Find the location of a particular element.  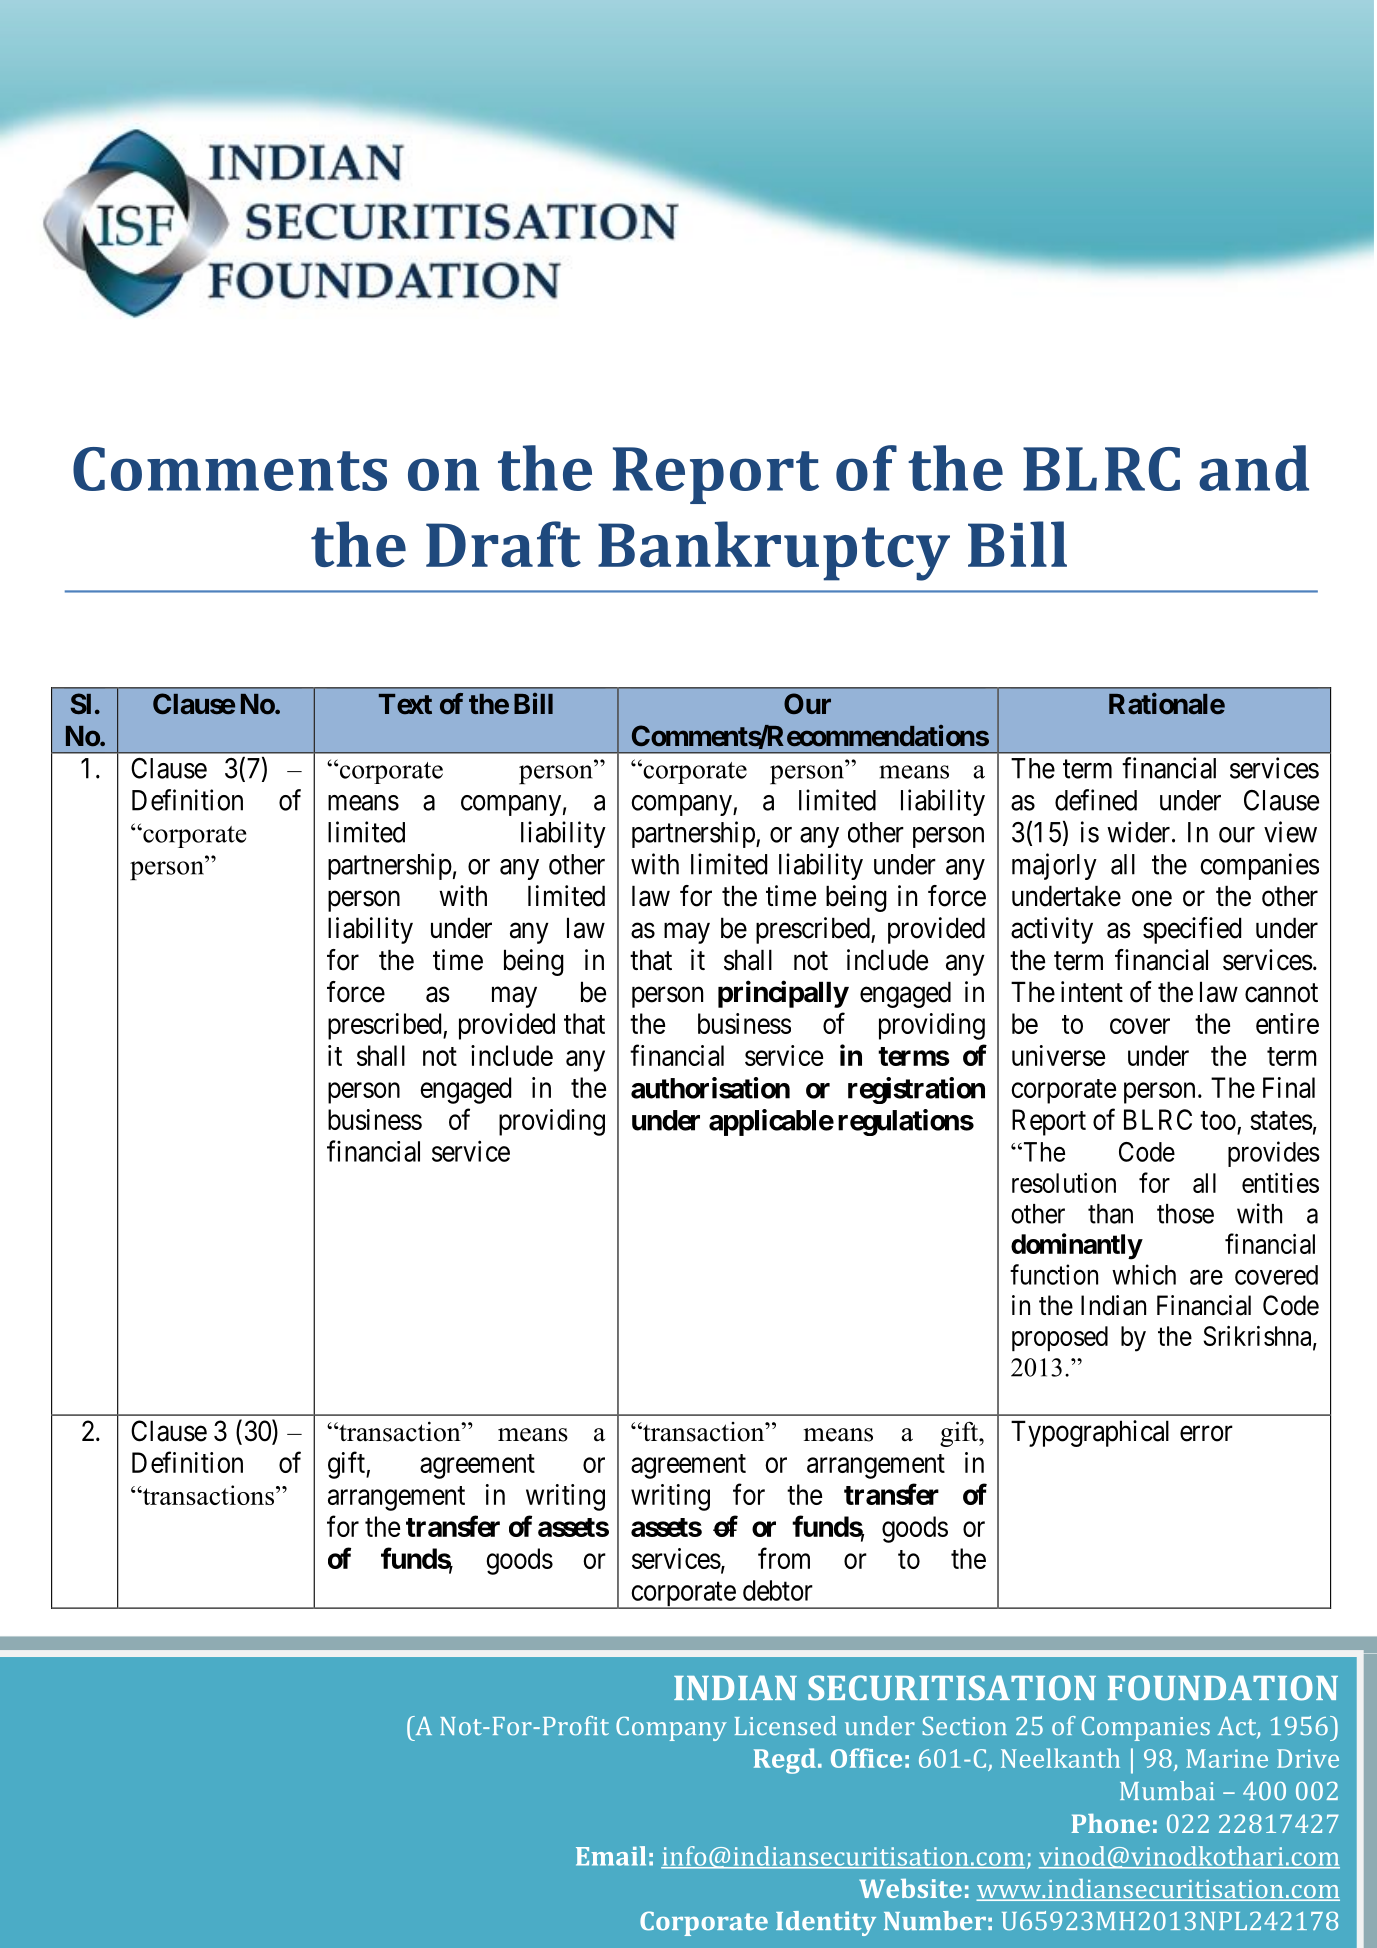

Draft is located at coordinates (503, 544).
